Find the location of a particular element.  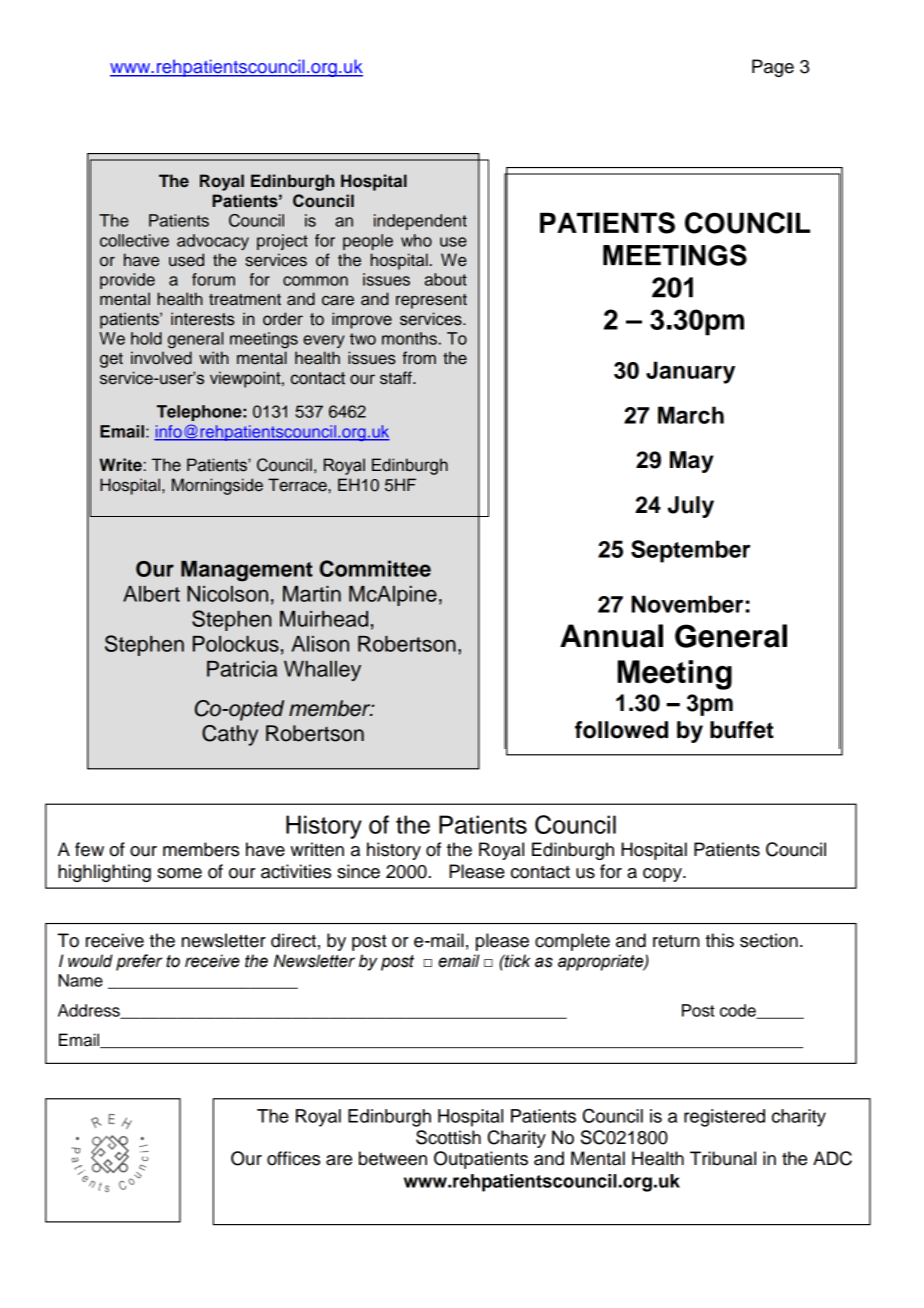

offices is located at coordinates (293, 1158).
